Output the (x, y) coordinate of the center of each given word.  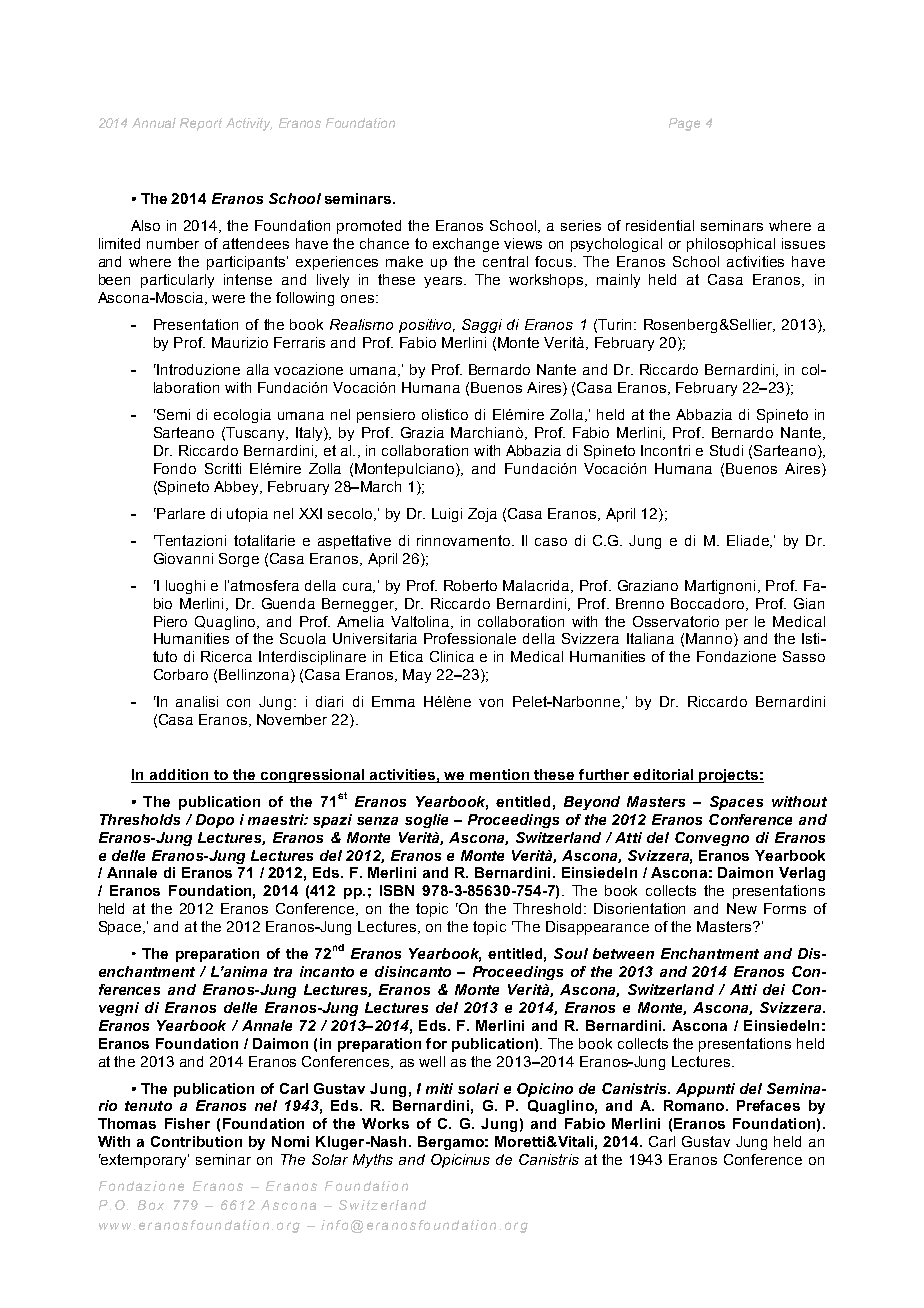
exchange (466, 245)
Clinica (452, 656)
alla (258, 369)
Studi (726, 450)
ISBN (397, 890)
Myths (373, 1161)
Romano (695, 1105)
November (292, 719)
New (742, 908)
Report (201, 124)
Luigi (447, 515)
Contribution (196, 1141)
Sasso (804, 656)
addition (179, 774)
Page (684, 124)
